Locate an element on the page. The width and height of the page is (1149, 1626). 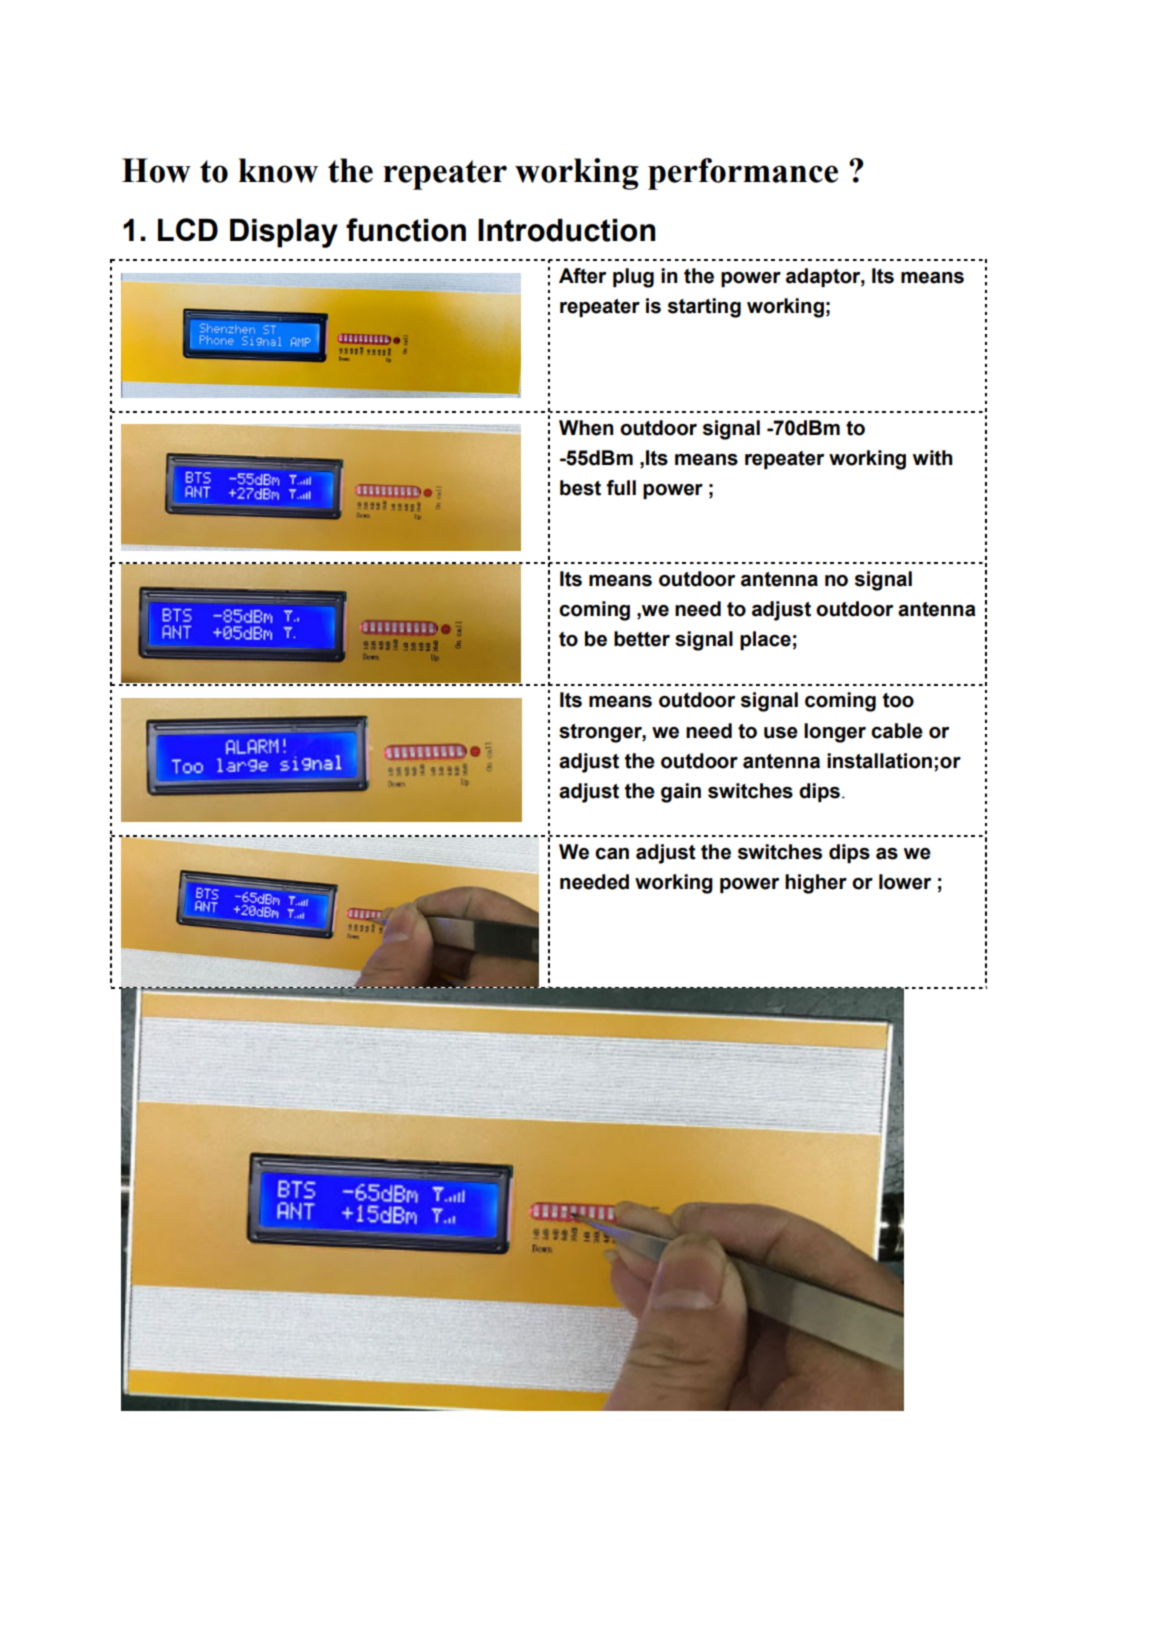
can is located at coordinates (612, 854).
